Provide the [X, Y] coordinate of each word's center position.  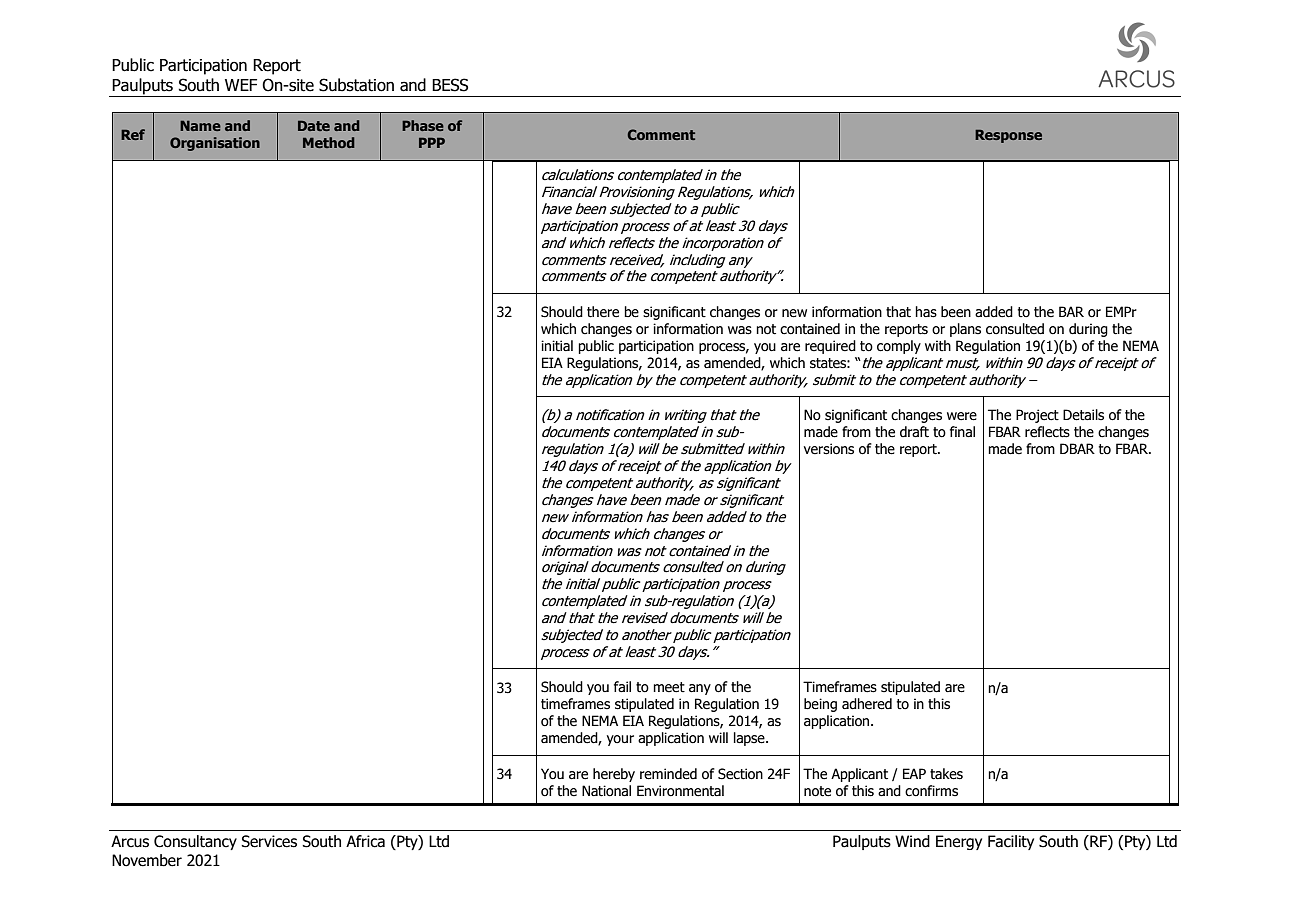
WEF [241, 85]
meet [669, 687]
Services [269, 841]
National [606, 791]
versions [829, 449]
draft [914, 432]
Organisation [215, 144]
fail [622, 686]
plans [965, 330]
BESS [450, 85]
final [962, 431]
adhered [867, 704]
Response [1008, 136]
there [603, 312]
